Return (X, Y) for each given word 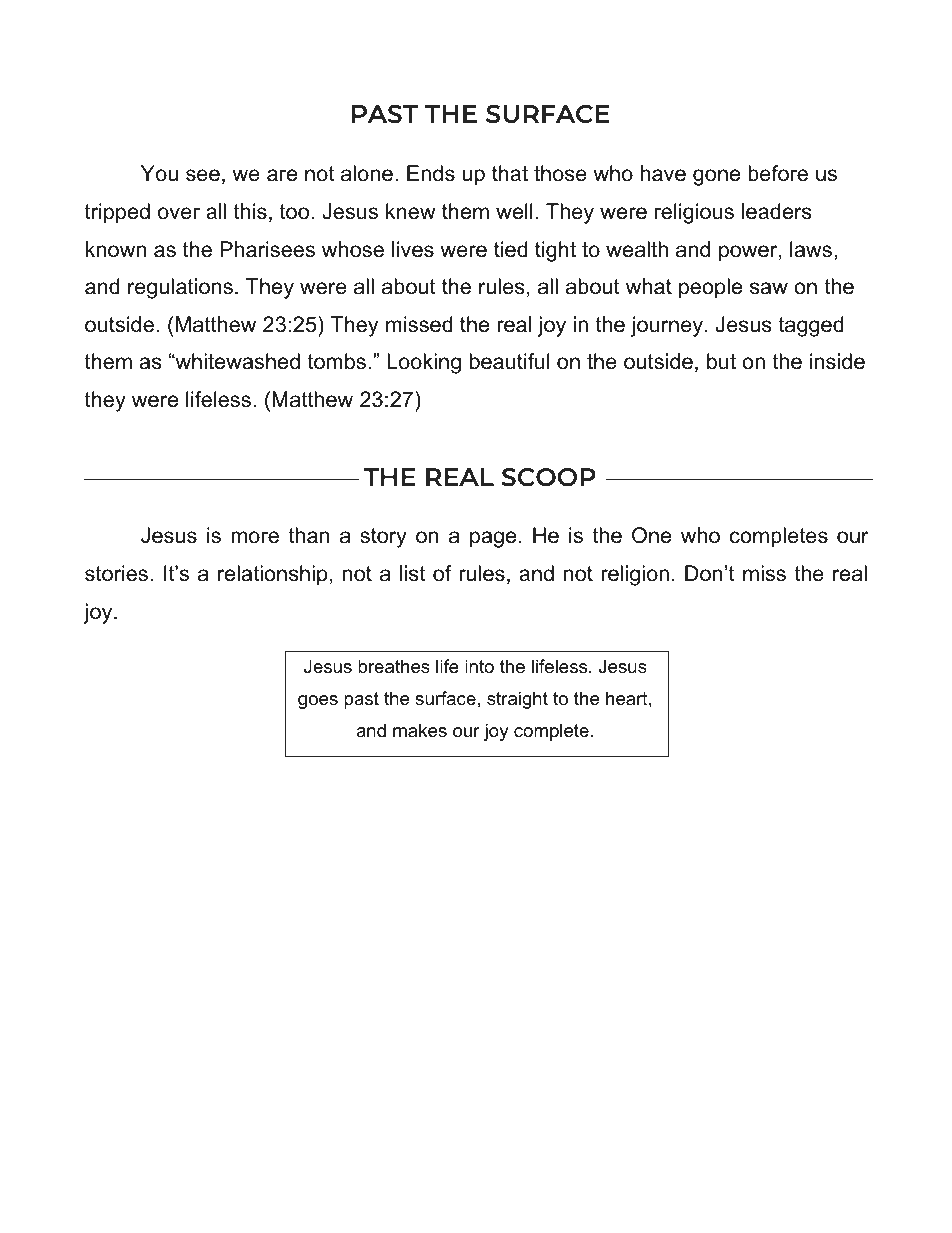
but (721, 361)
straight (517, 700)
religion (635, 575)
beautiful (510, 361)
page (493, 539)
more (255, 537)
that (510, 173)
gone (716, 177)
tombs (336, 361)
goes (318, 702)
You (159, 173)
